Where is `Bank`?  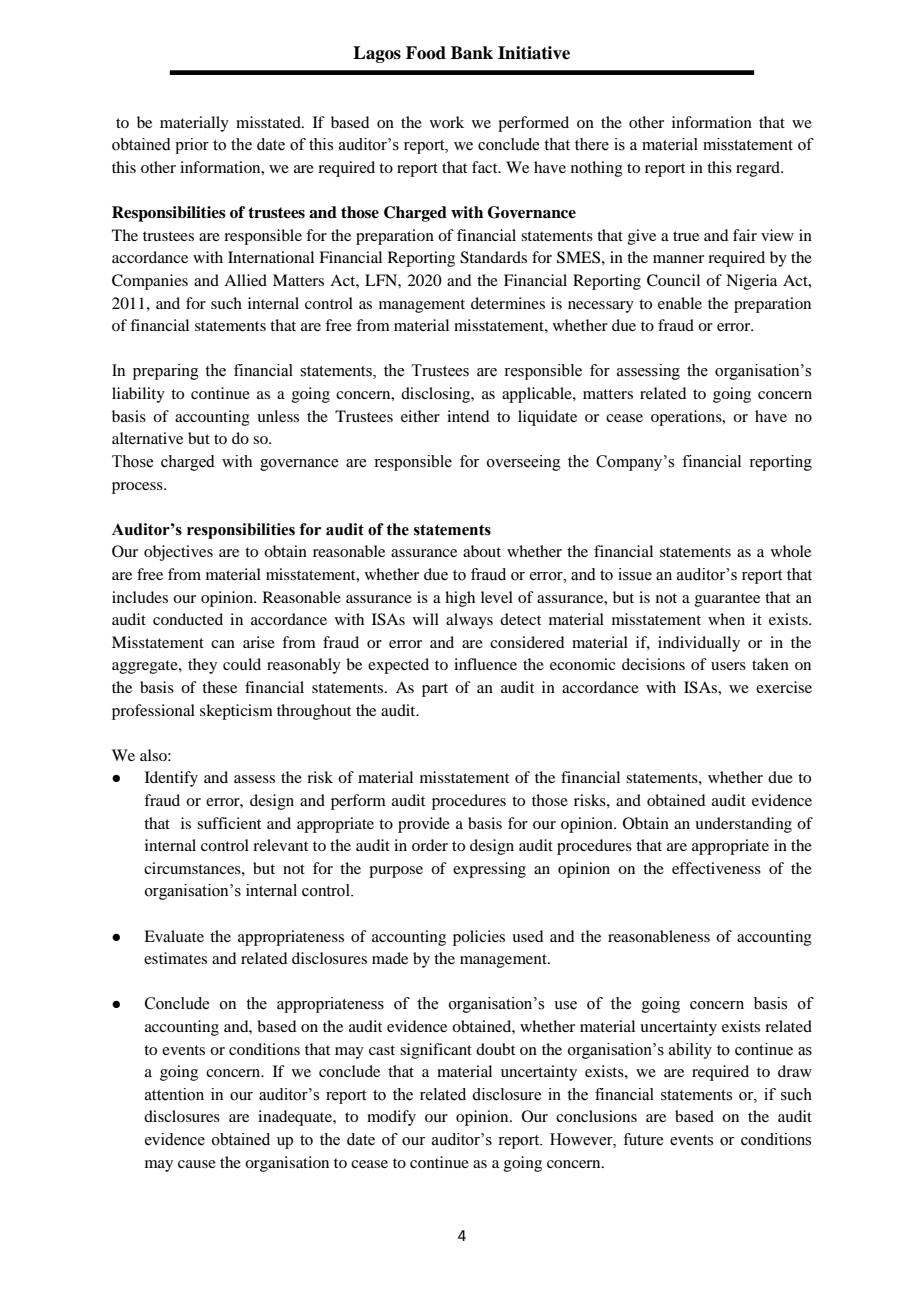 Bank is located at coordinates (472, 53).
